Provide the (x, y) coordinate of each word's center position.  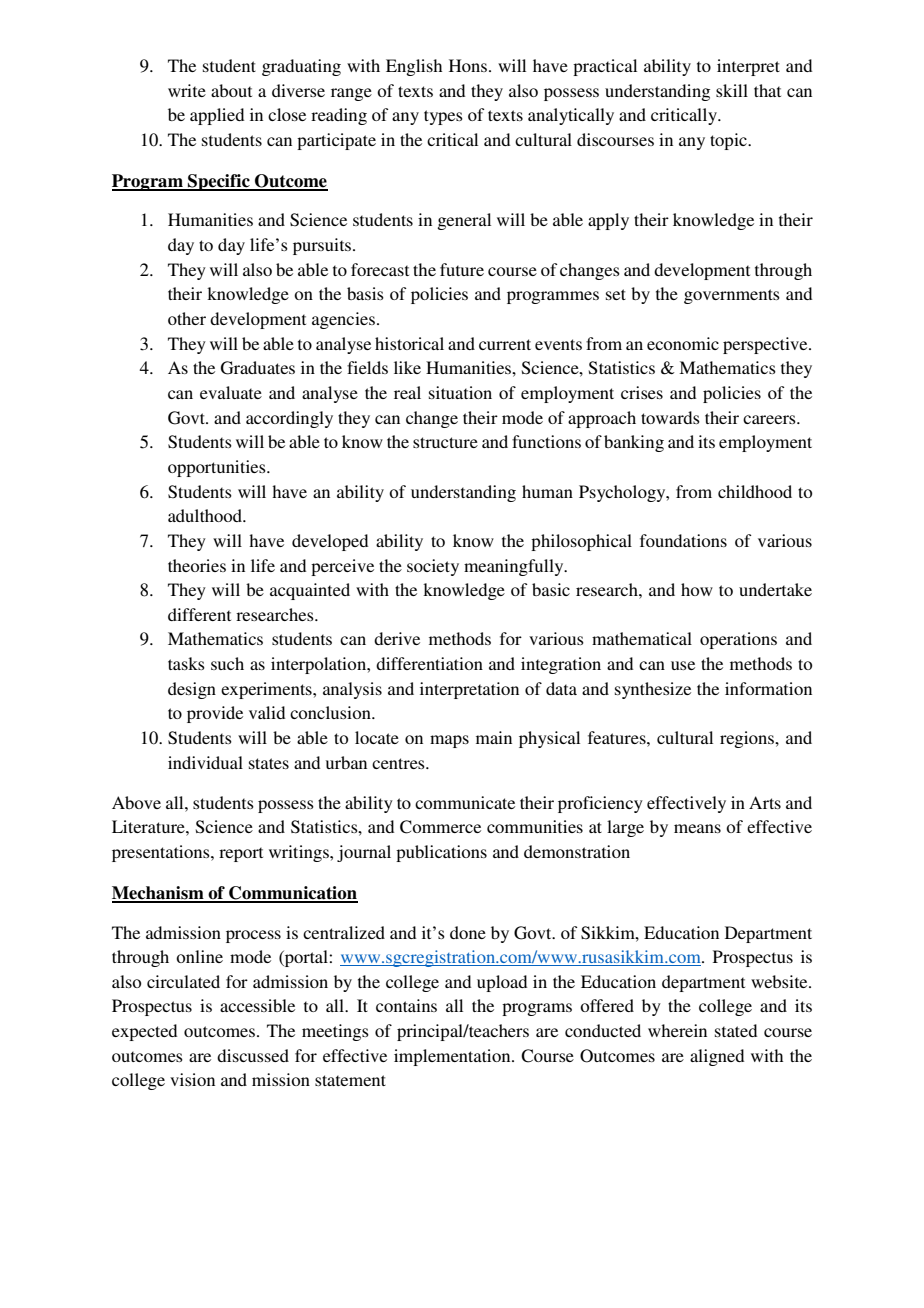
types (443, 117)
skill (732, 90)
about (231, 90)
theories (197, 565)
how (697, 589)
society (433, 567)
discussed (253, 1055)
